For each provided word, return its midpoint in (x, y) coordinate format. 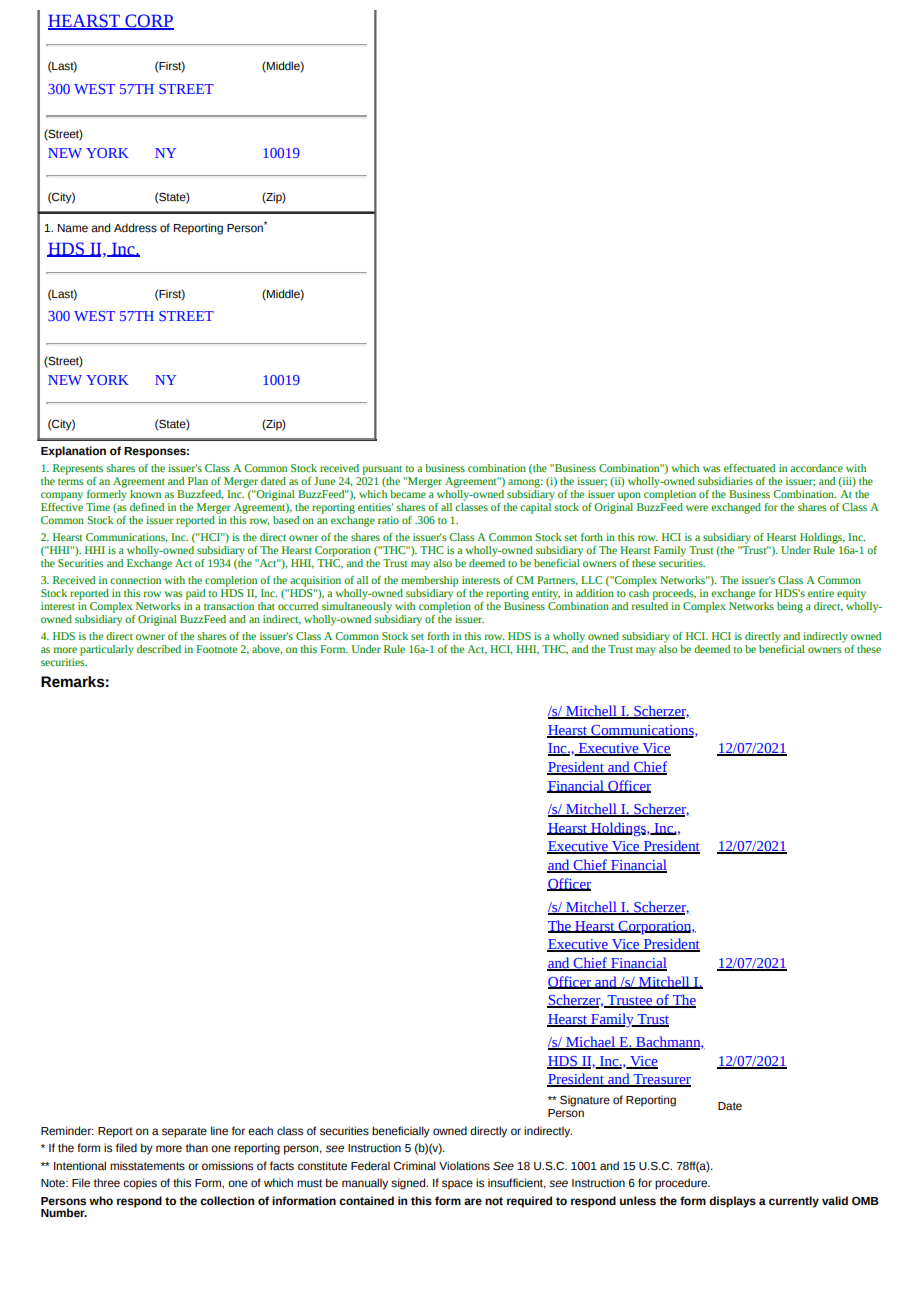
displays (732, 1202)
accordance (816, 468)
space (457, 1185)
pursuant (382, 470)
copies (140, 1184)
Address (135, 227)
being (790, 607)
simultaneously (357, 606)
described (159, 649)
